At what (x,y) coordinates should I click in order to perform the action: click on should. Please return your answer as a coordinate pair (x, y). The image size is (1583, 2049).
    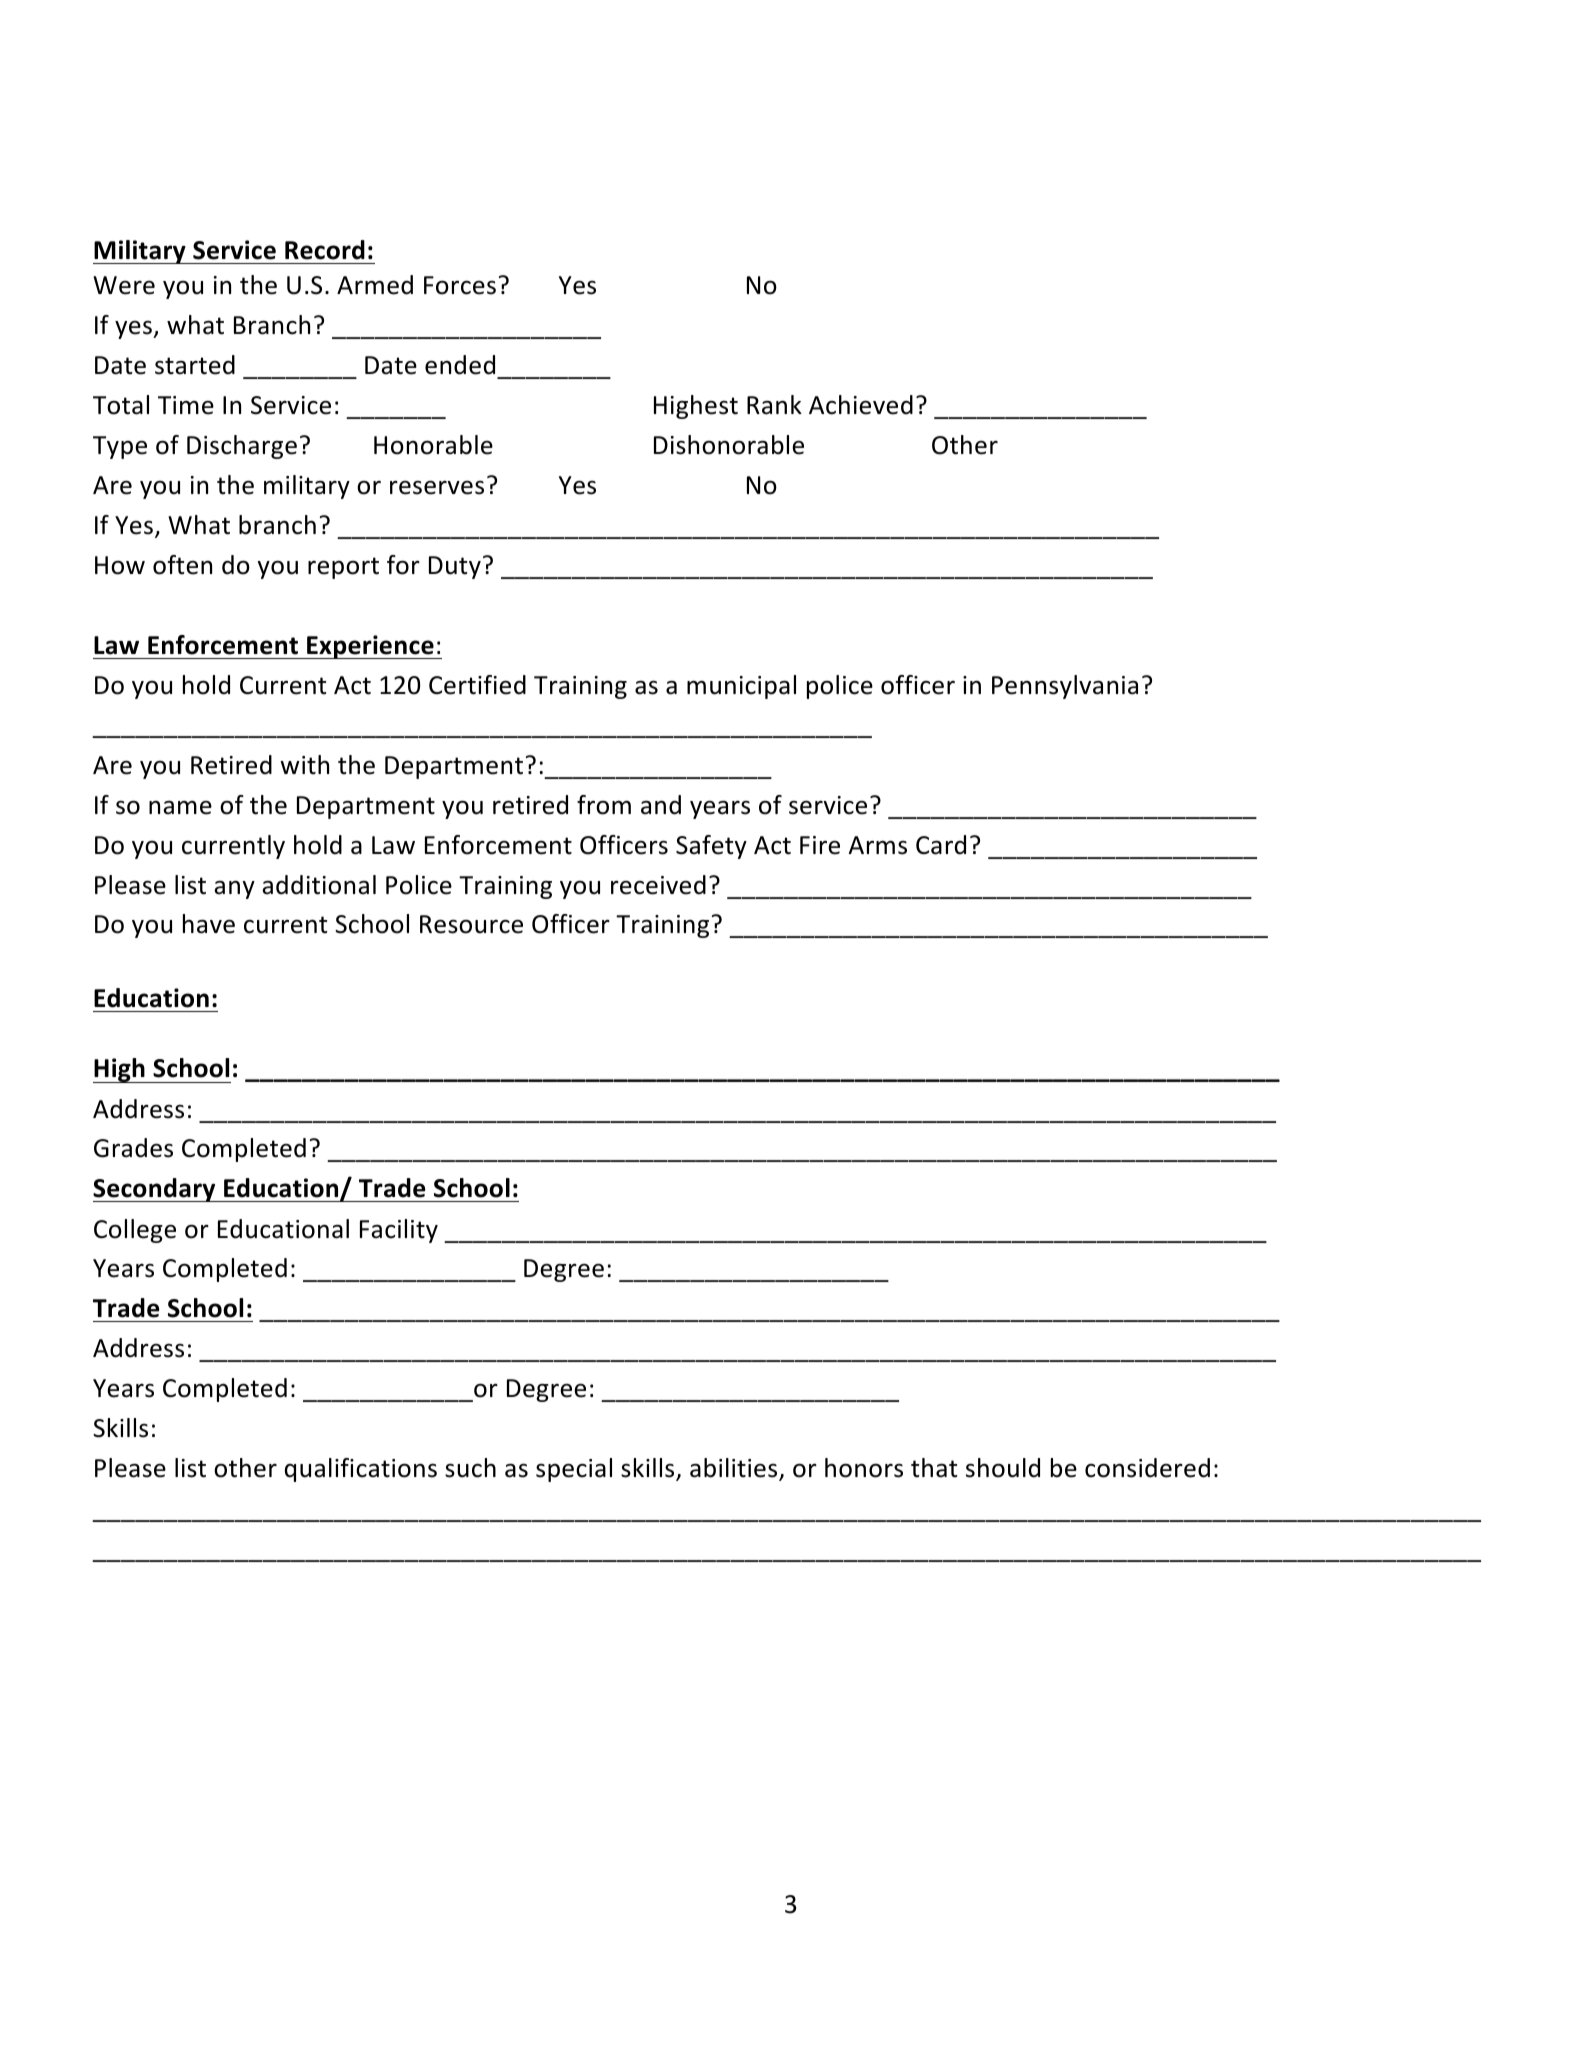
    Looking at the image, I should click on (1003, 1468).
